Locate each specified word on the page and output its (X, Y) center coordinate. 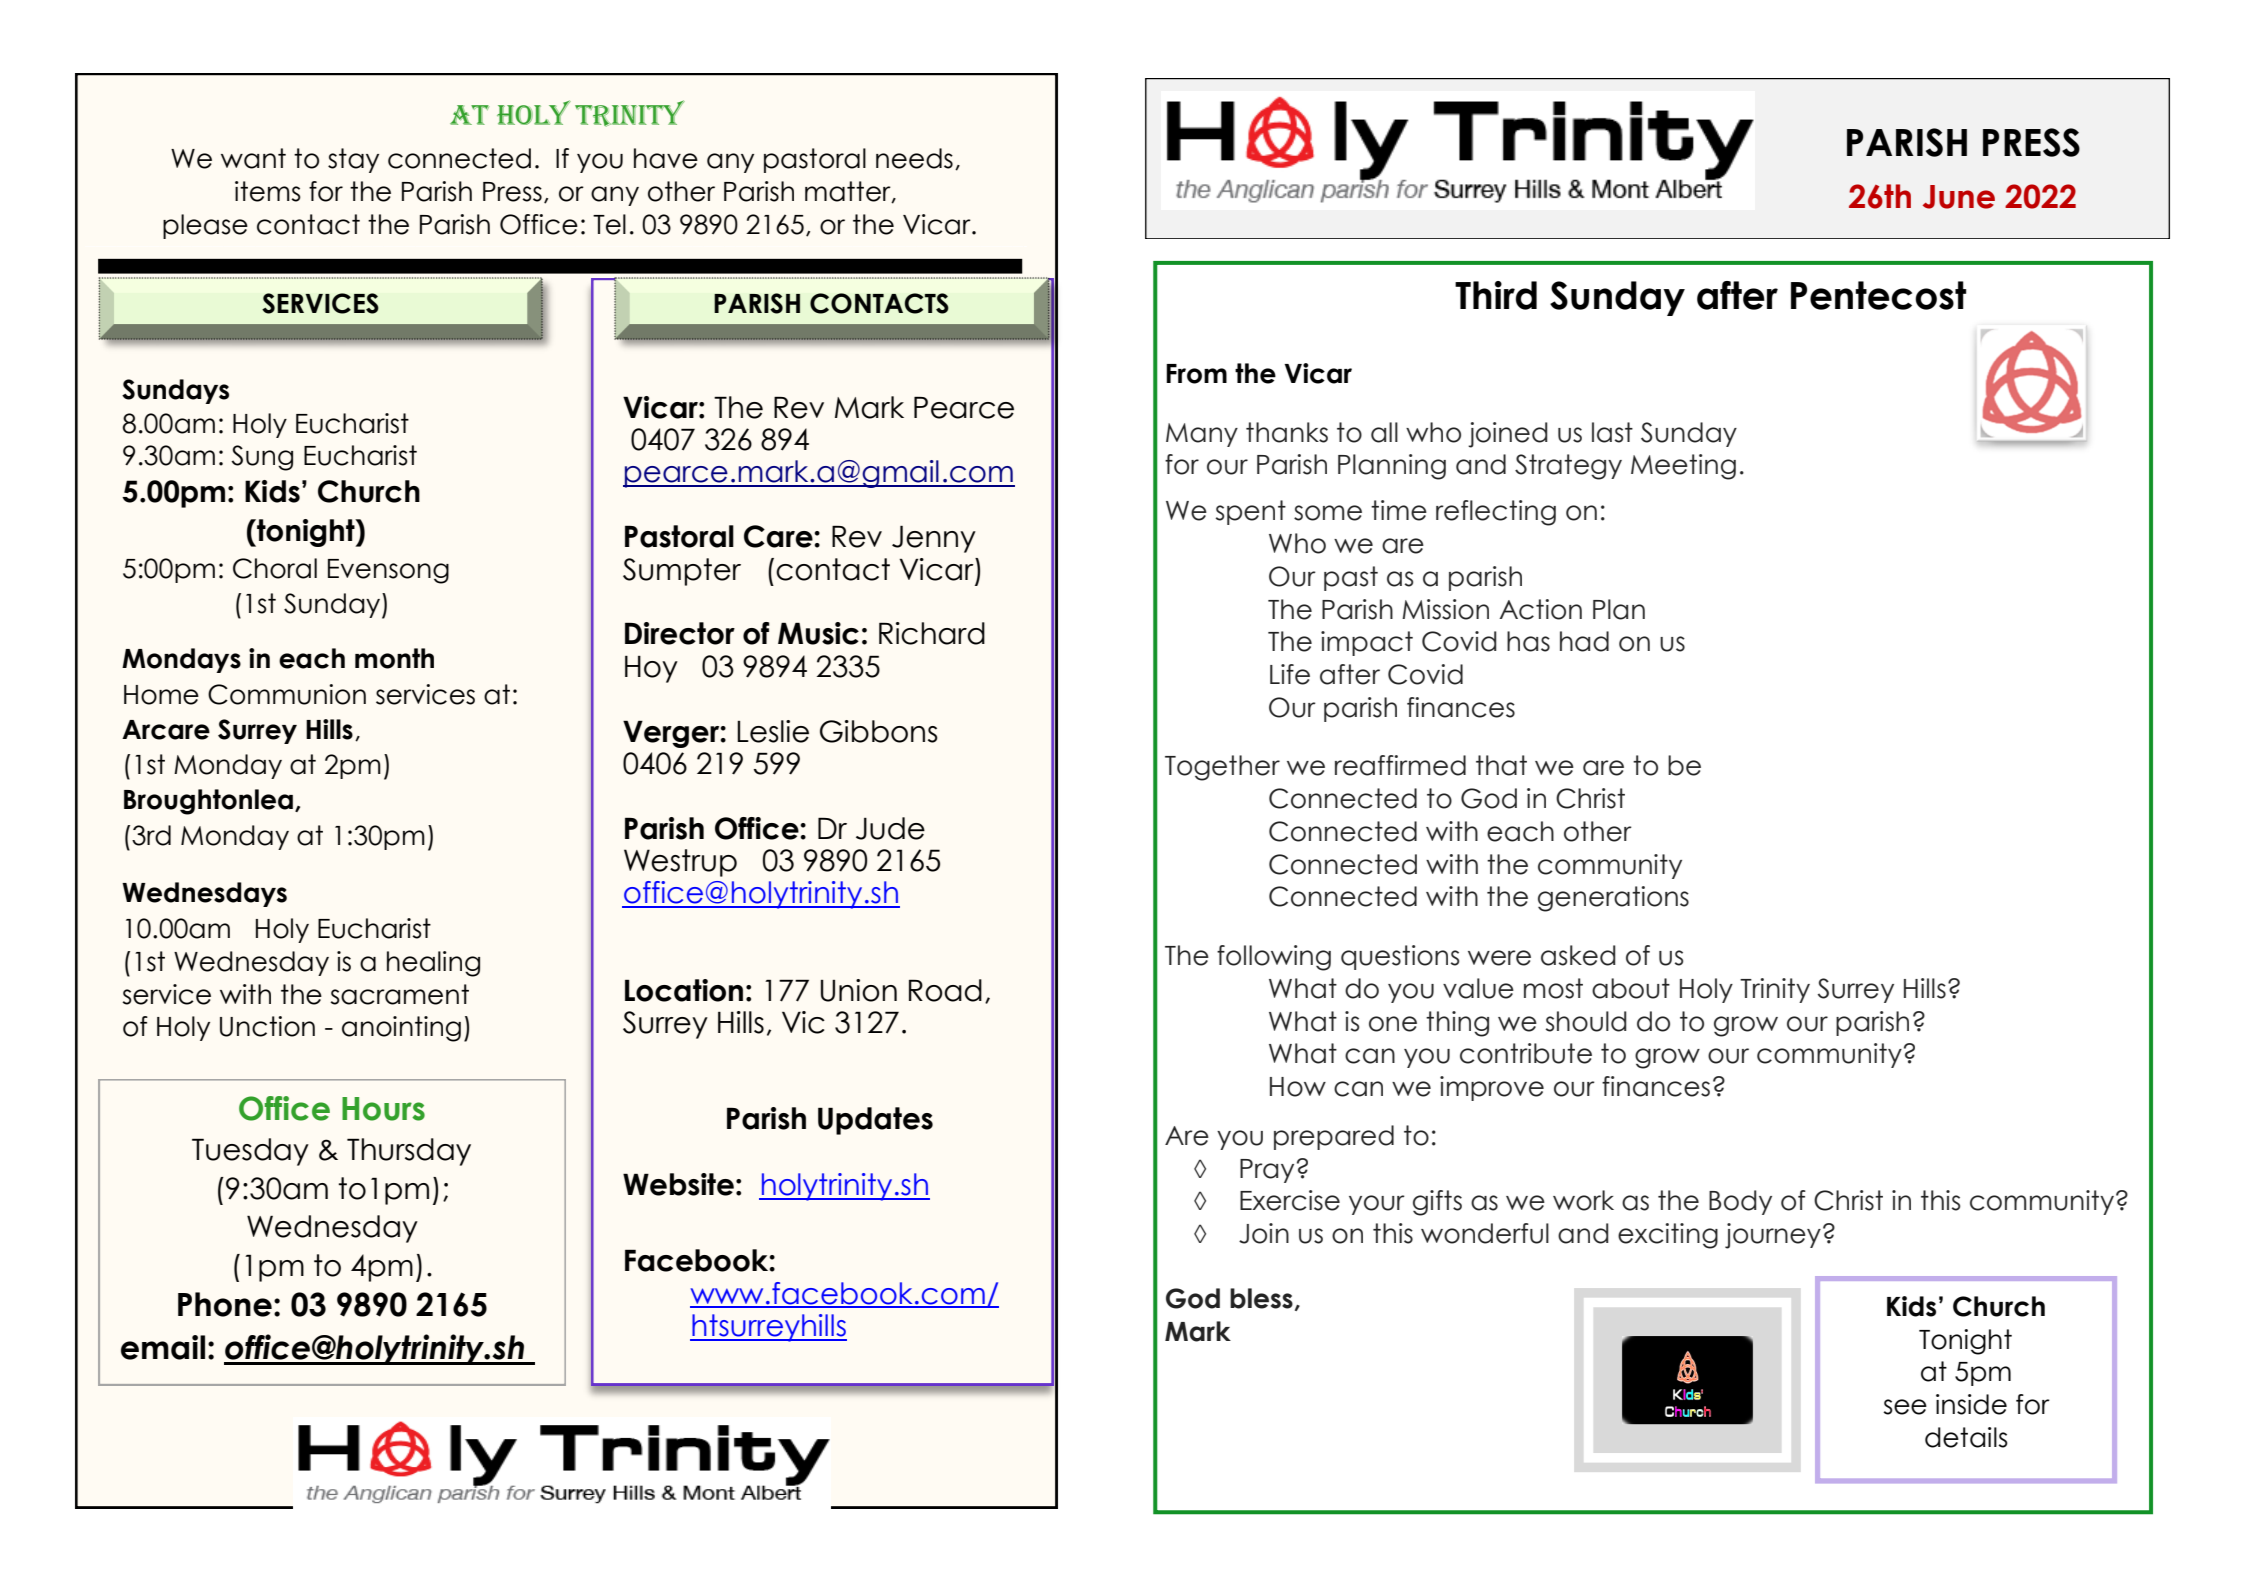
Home (161, 695)
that (1501, 765)
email (163, 1347)
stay (353, 160)
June (1959, 197)
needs (914, 158)
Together (1222, 768)
